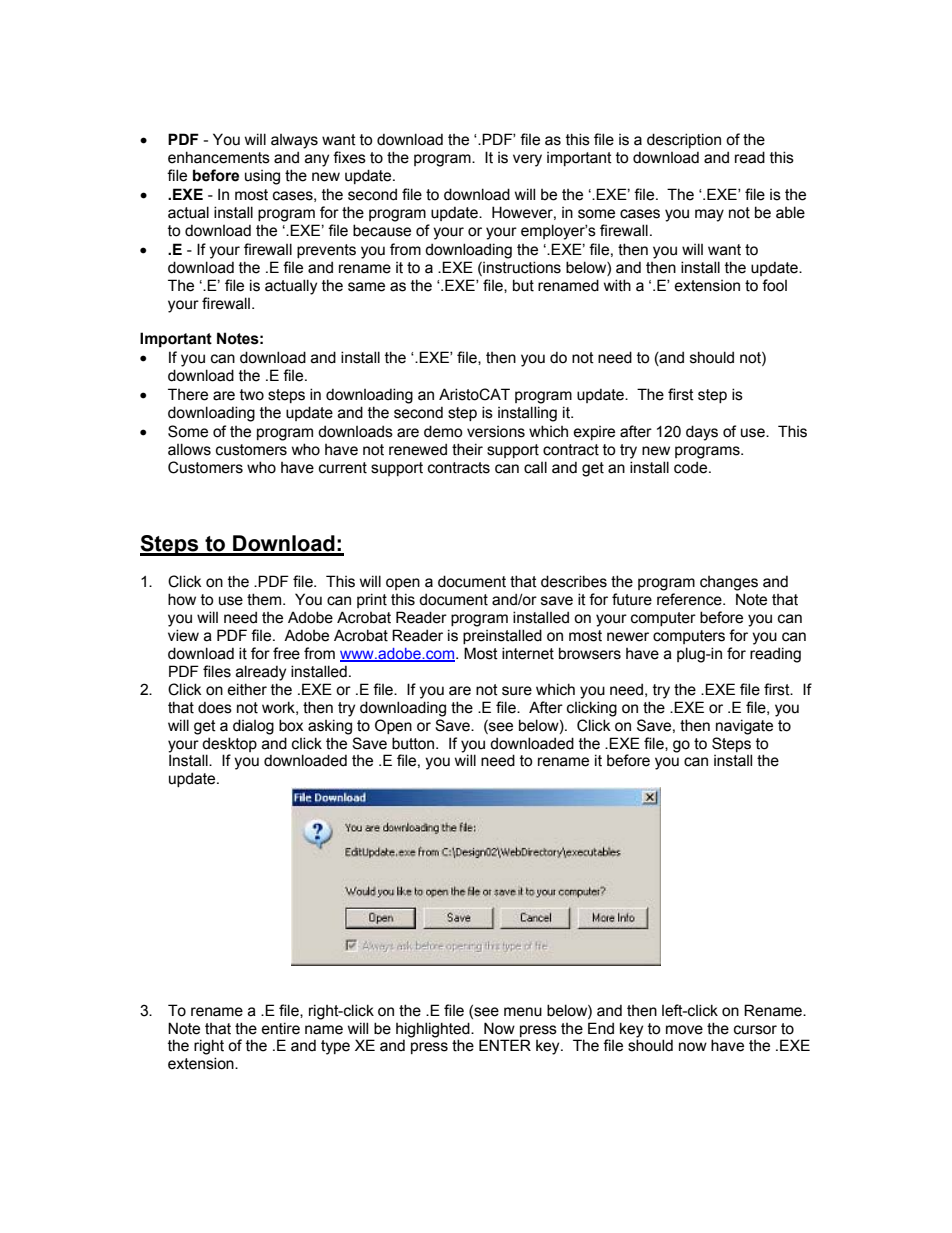 The image size is (952, 1233). Describe the element at coordinates (262, 177) in the page. I see `using` at that location.
